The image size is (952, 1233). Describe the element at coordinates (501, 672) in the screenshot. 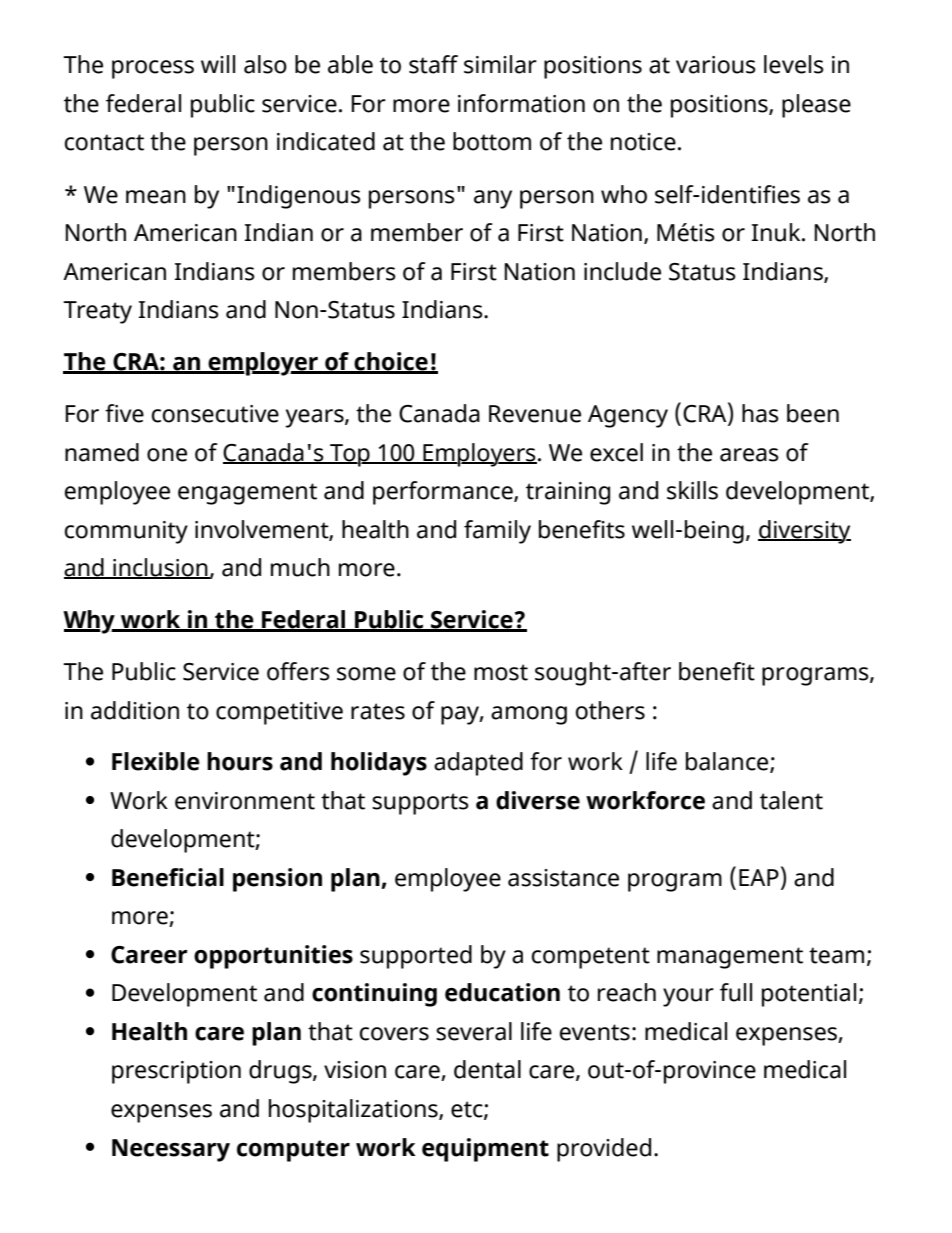

I see `most` at that location.
